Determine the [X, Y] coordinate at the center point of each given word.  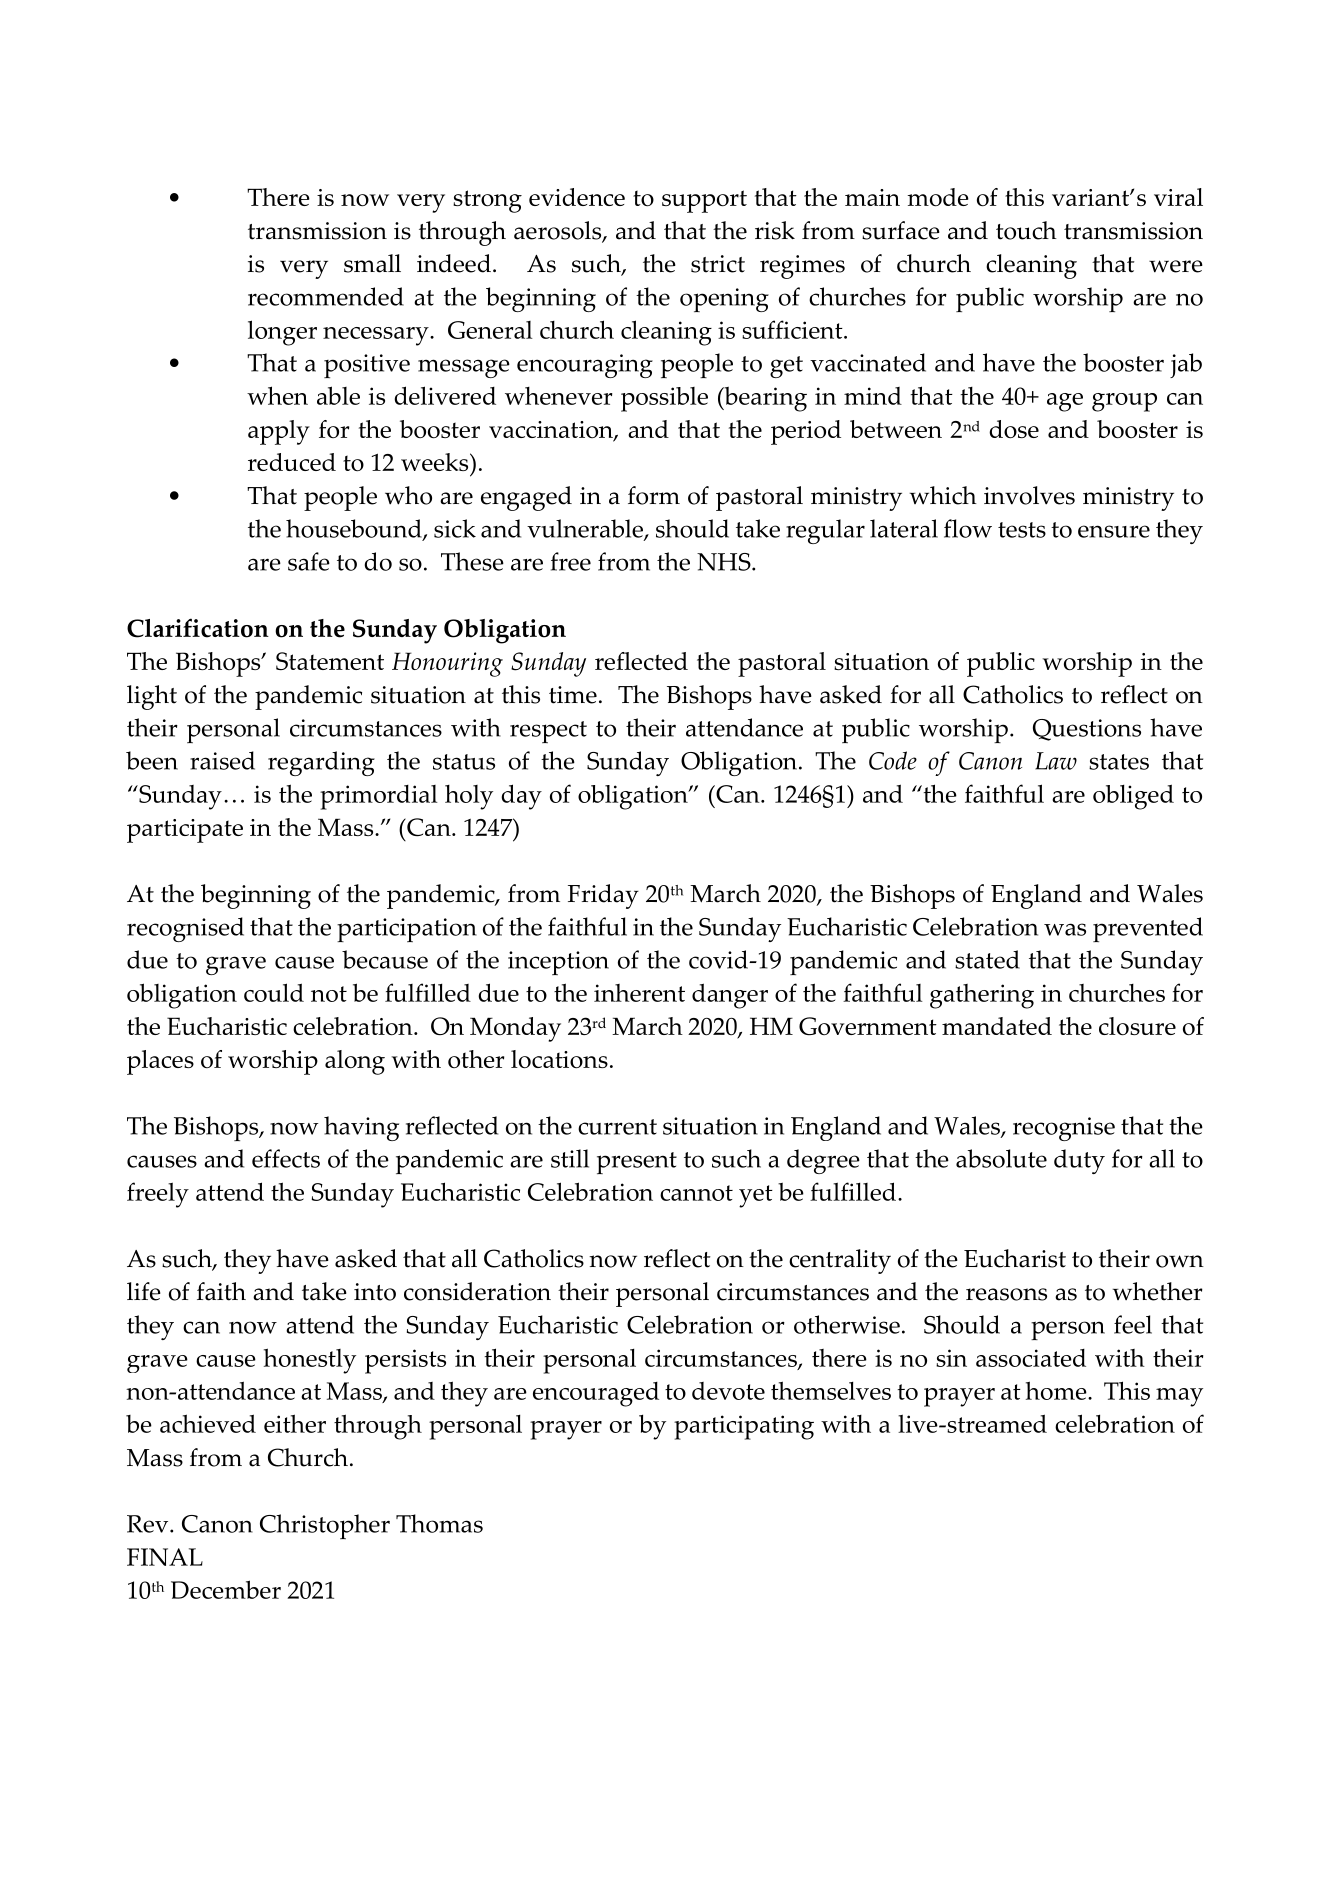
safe [309, 561]
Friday [603, 896]
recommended [326, 296]
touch [1026, 230]
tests [1022, 530]
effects [286, 1158]
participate [185, 831]
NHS [725, 562]
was [1065, 929]
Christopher [325, 1526]
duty [1079, 1161]
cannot [696, 1193]
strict [718, 264]
